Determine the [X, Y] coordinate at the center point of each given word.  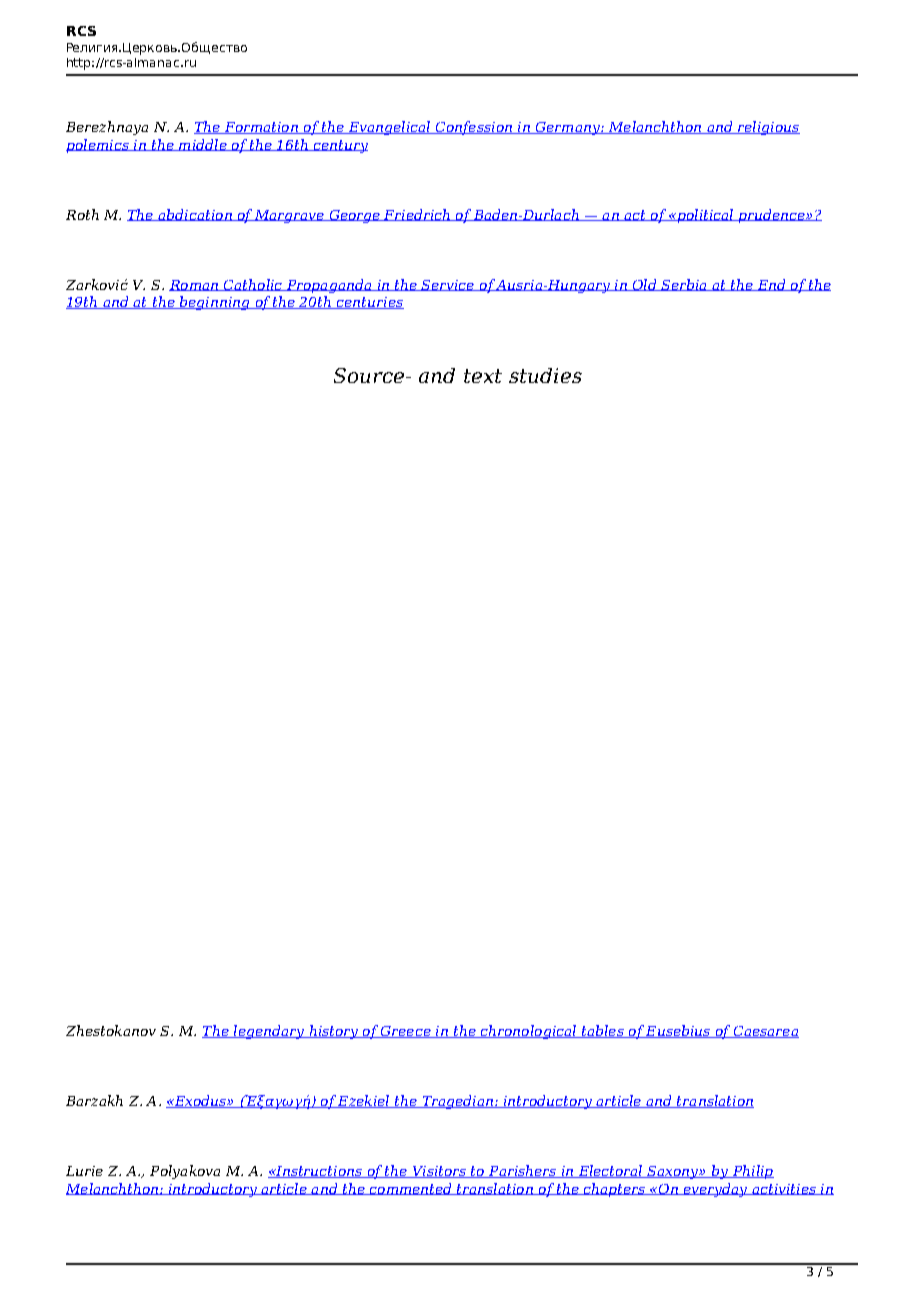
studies [545, 375]
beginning [214, 303]
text [483, 376]
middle [203, 145]
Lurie [84, 1171]
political [705, 216]
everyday [715, 1190]
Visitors [439, 1172]
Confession [473, 128]
